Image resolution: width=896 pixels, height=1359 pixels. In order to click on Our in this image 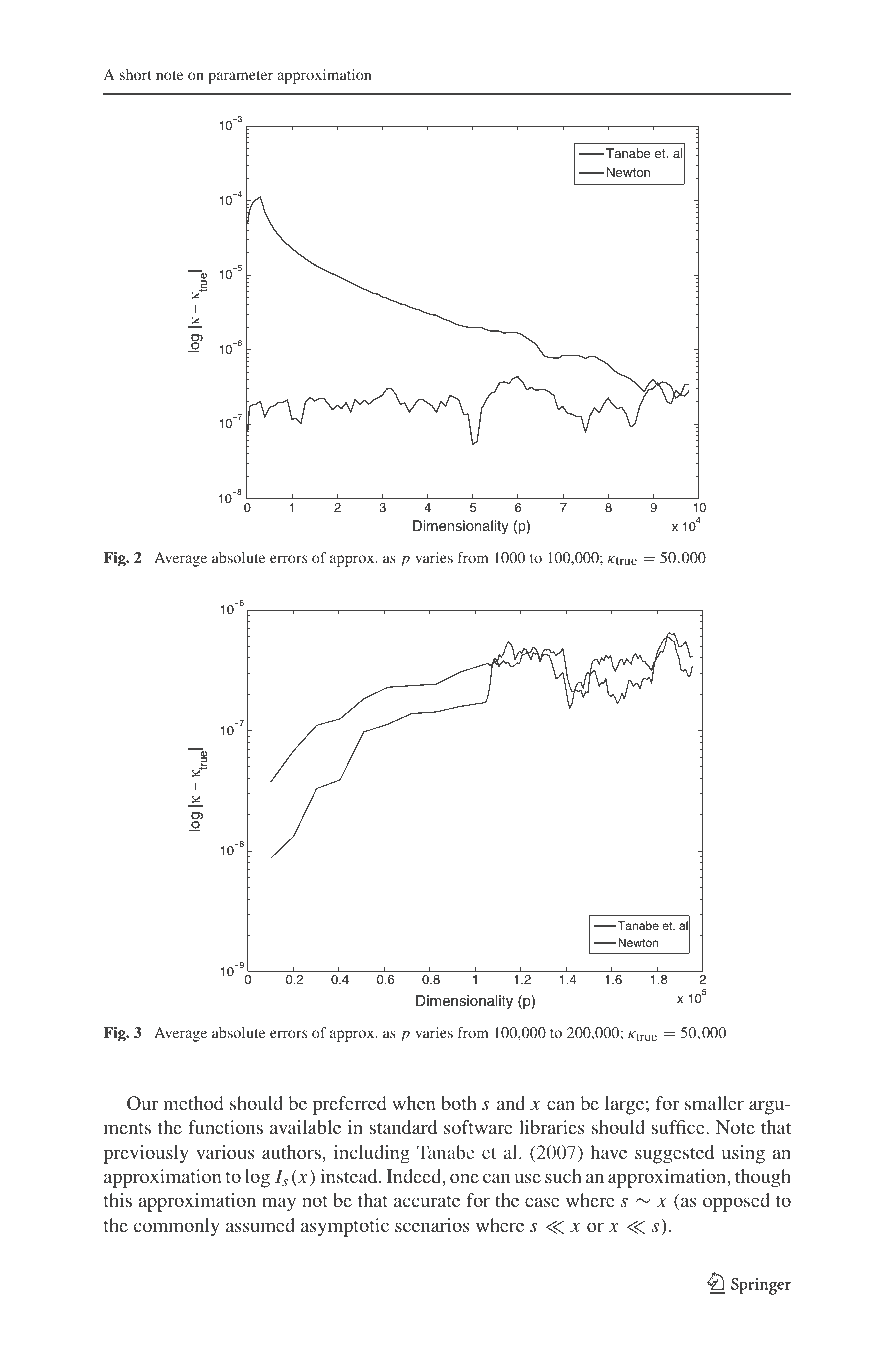, I will do `click(142, 1103)`.
